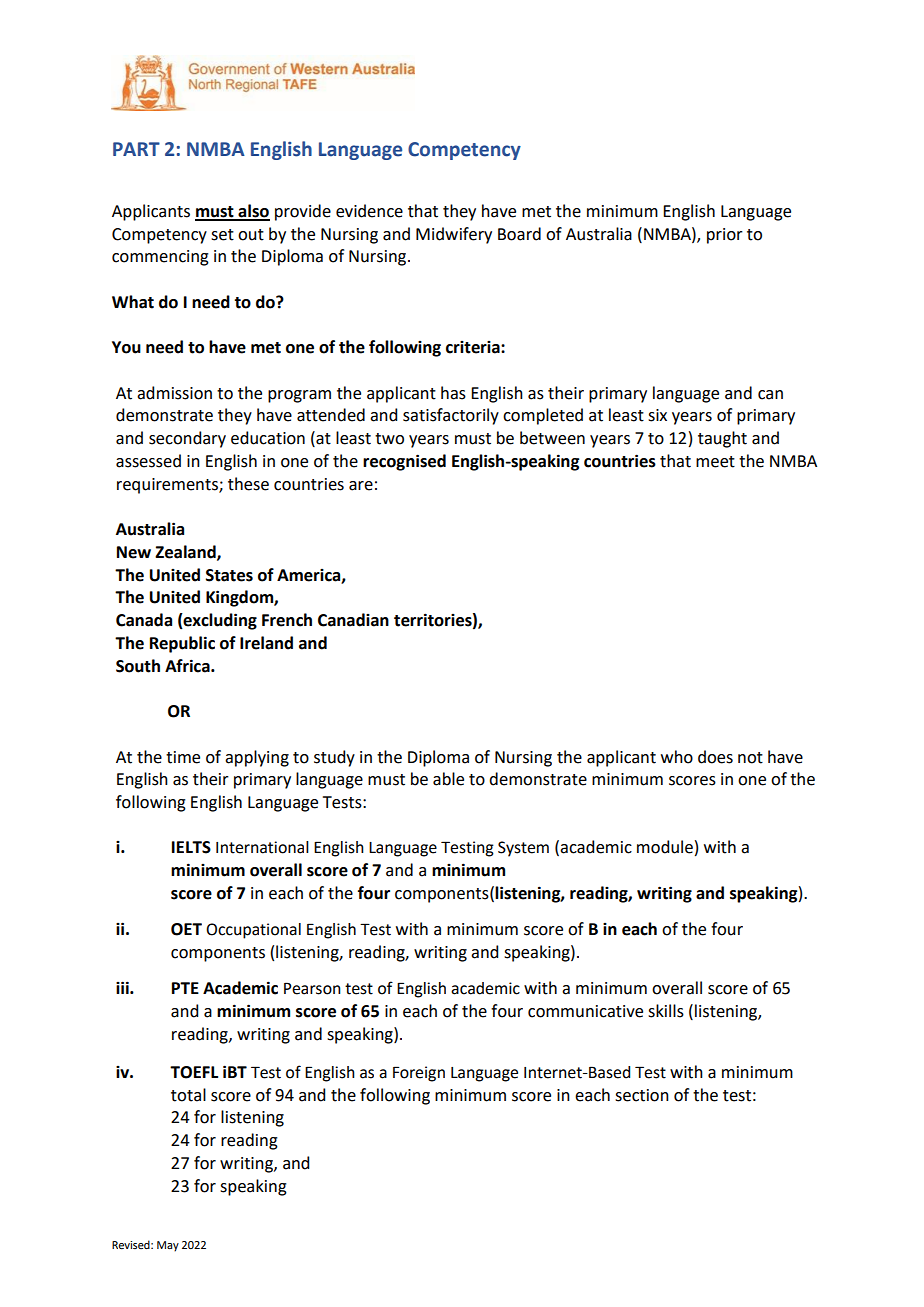 This screenshot has width=924, height=1307. I want to click on Republic, so click(182, 644).
